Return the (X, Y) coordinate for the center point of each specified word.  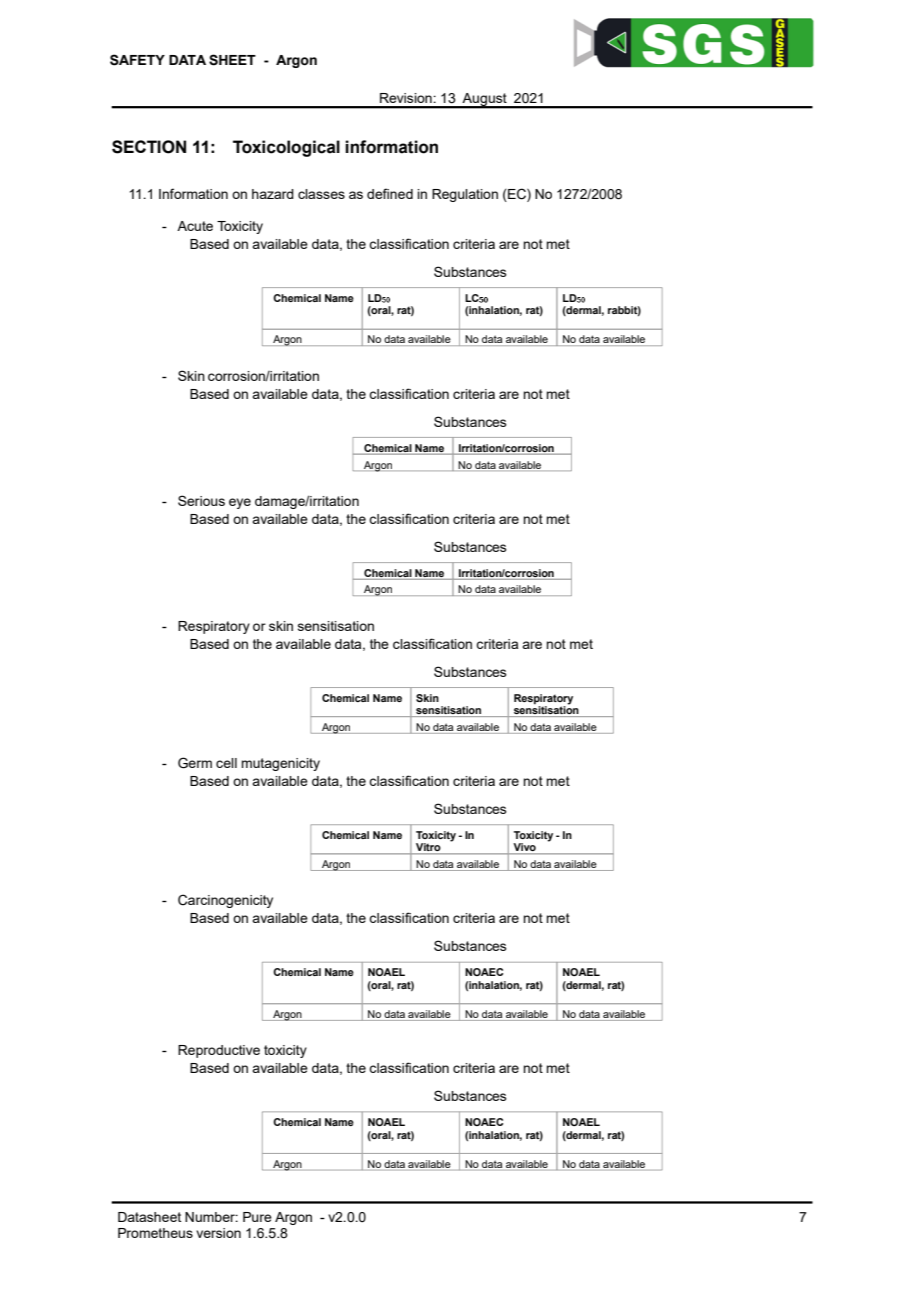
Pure (257, 1217)
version (218, 1233)
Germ (195, 763)
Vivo (524, 848)
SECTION (149, 147)
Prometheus (155, 1233)
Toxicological (286, 148)
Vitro (428, 848)
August (485, 100)
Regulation (465, 195)
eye (240, 503)
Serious (201, 500)
